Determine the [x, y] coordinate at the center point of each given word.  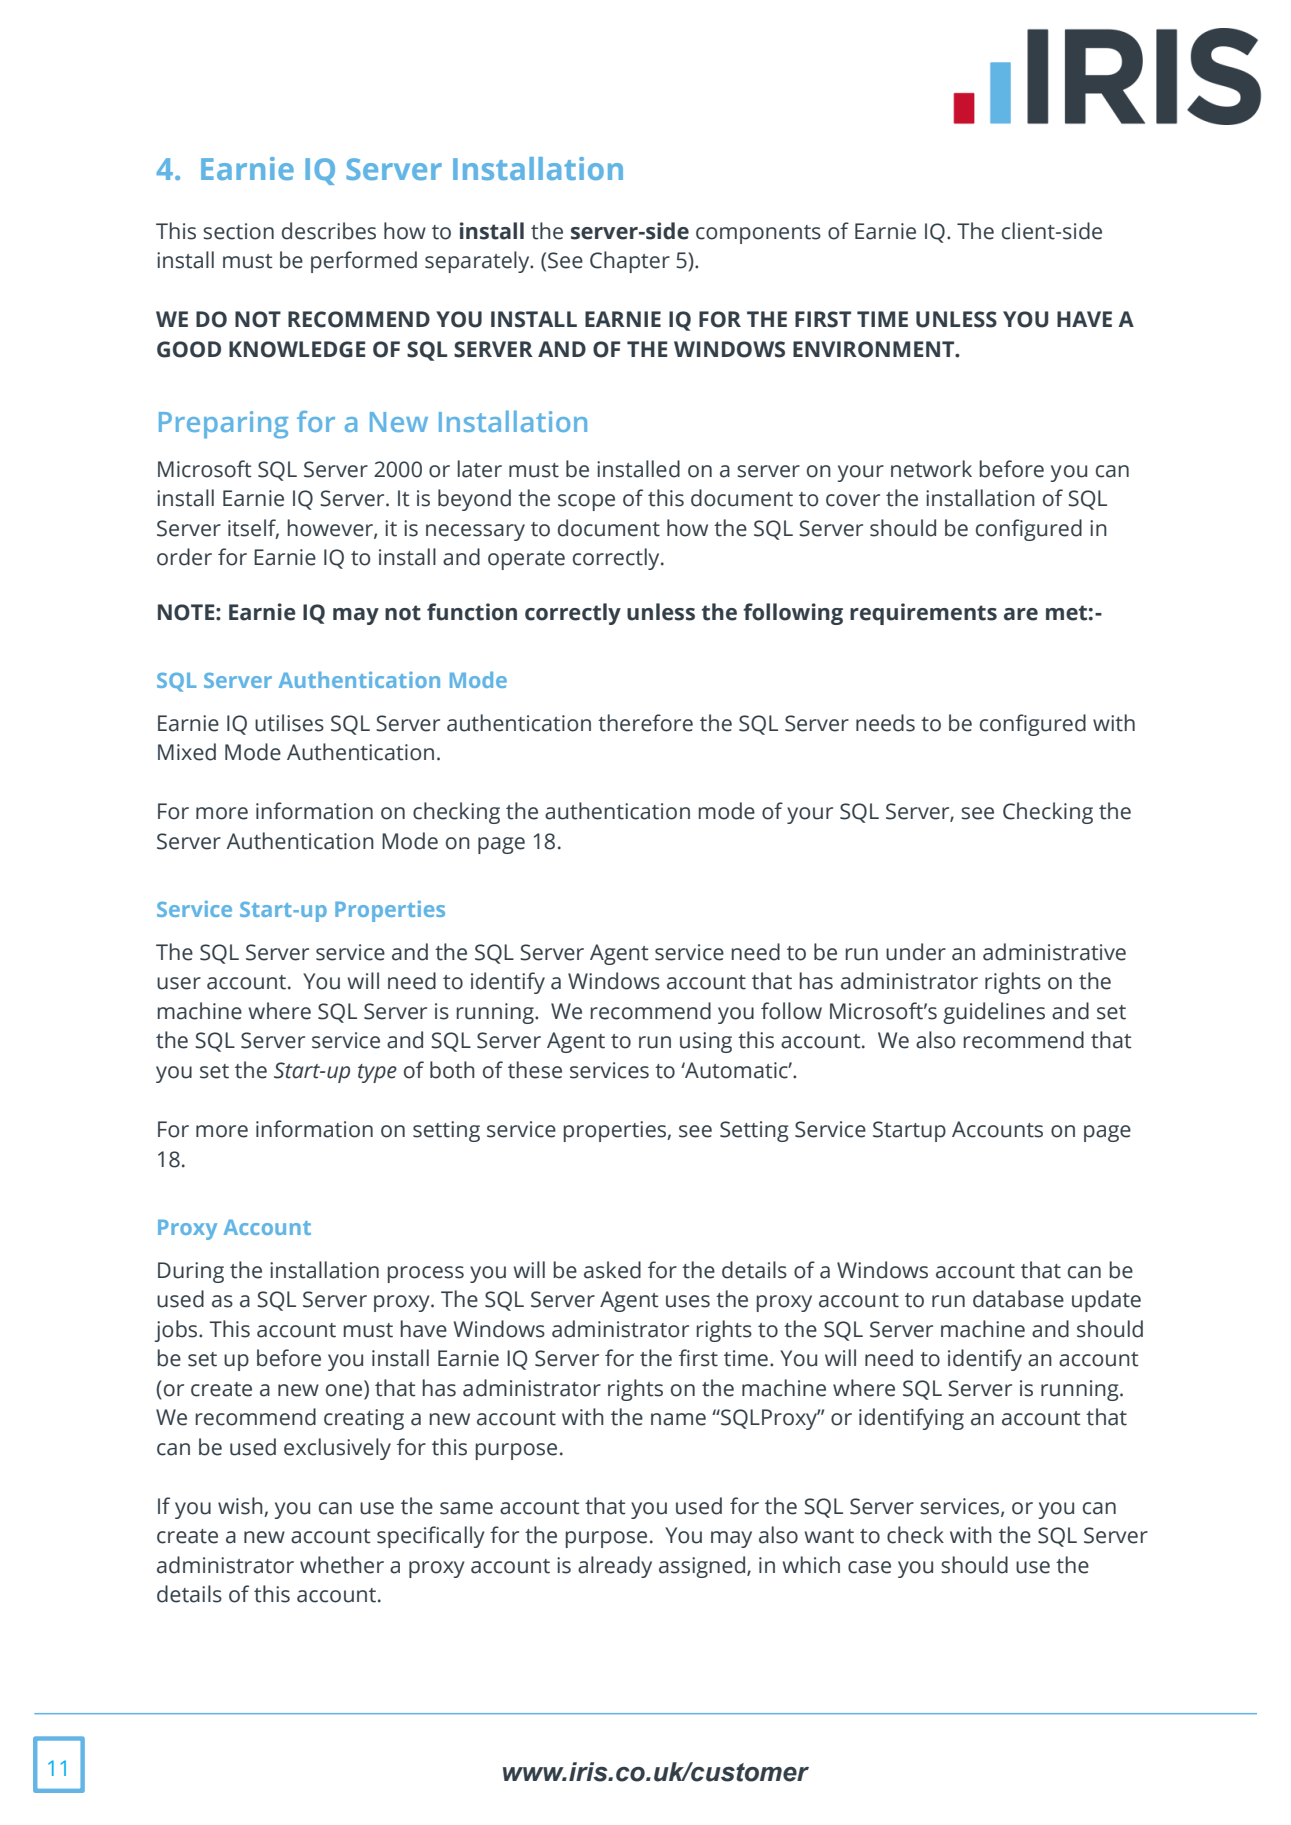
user [179, 983]
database [1018, 1299]
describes [329, 231]
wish [241, 1507]
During [191, 1272]
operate [526, 560]
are [1021, 614]
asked [612, 1270]
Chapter [630, 262]
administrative [1054, 952]
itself [253, 528]
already [615, 1567]
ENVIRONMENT [875, 349]
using [706, 1042]
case [869, 1567]
